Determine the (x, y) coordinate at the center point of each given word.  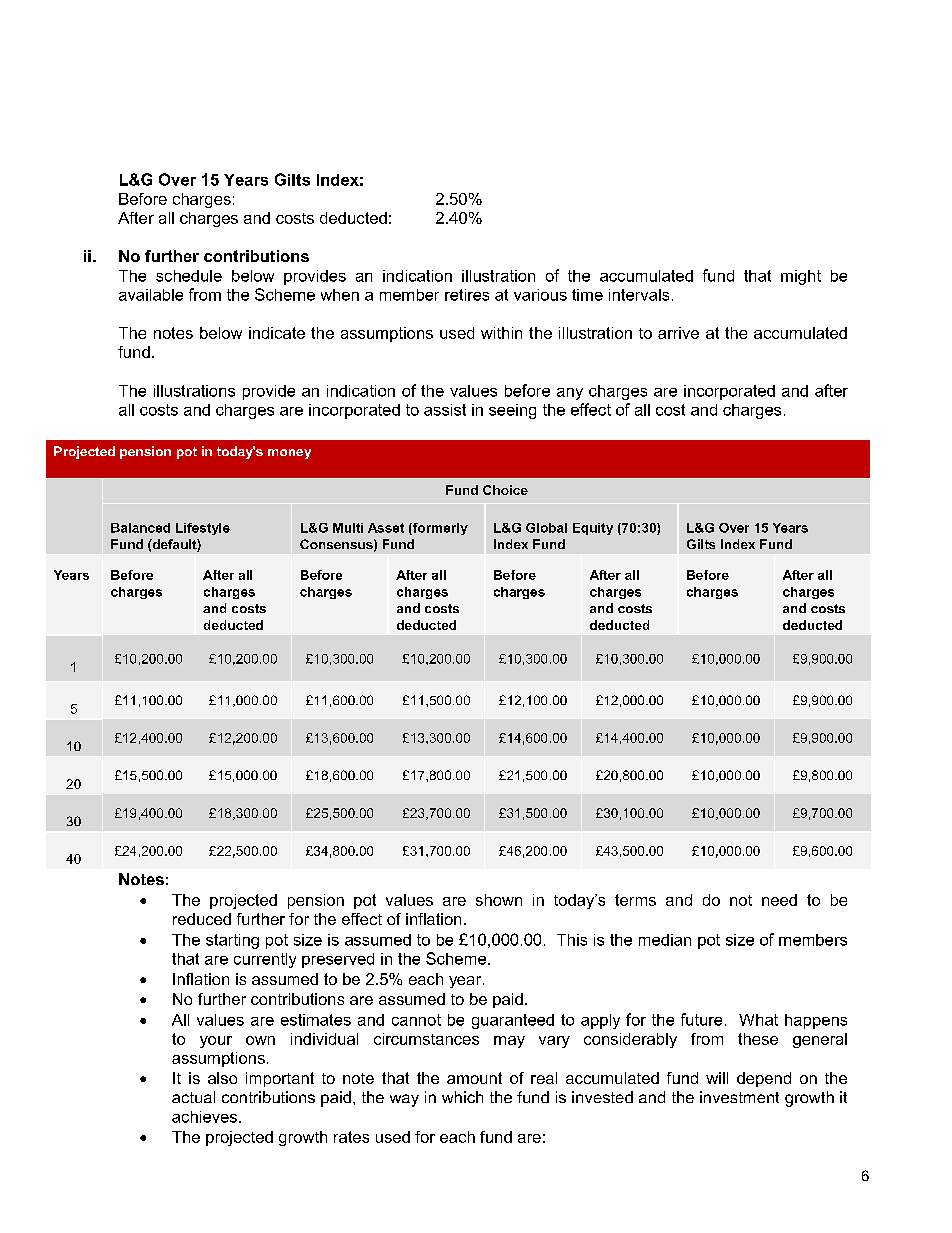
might (801, 277)
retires (467, 295)
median (665, 940)
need (779, 900)
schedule (189, 276)
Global (546, 528)
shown (499, 900)
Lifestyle (203, 529)
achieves (206, 1117)
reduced (202, 919)
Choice (505, 490)
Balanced (140, 528)
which (462, 1097)
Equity (593, 529)
